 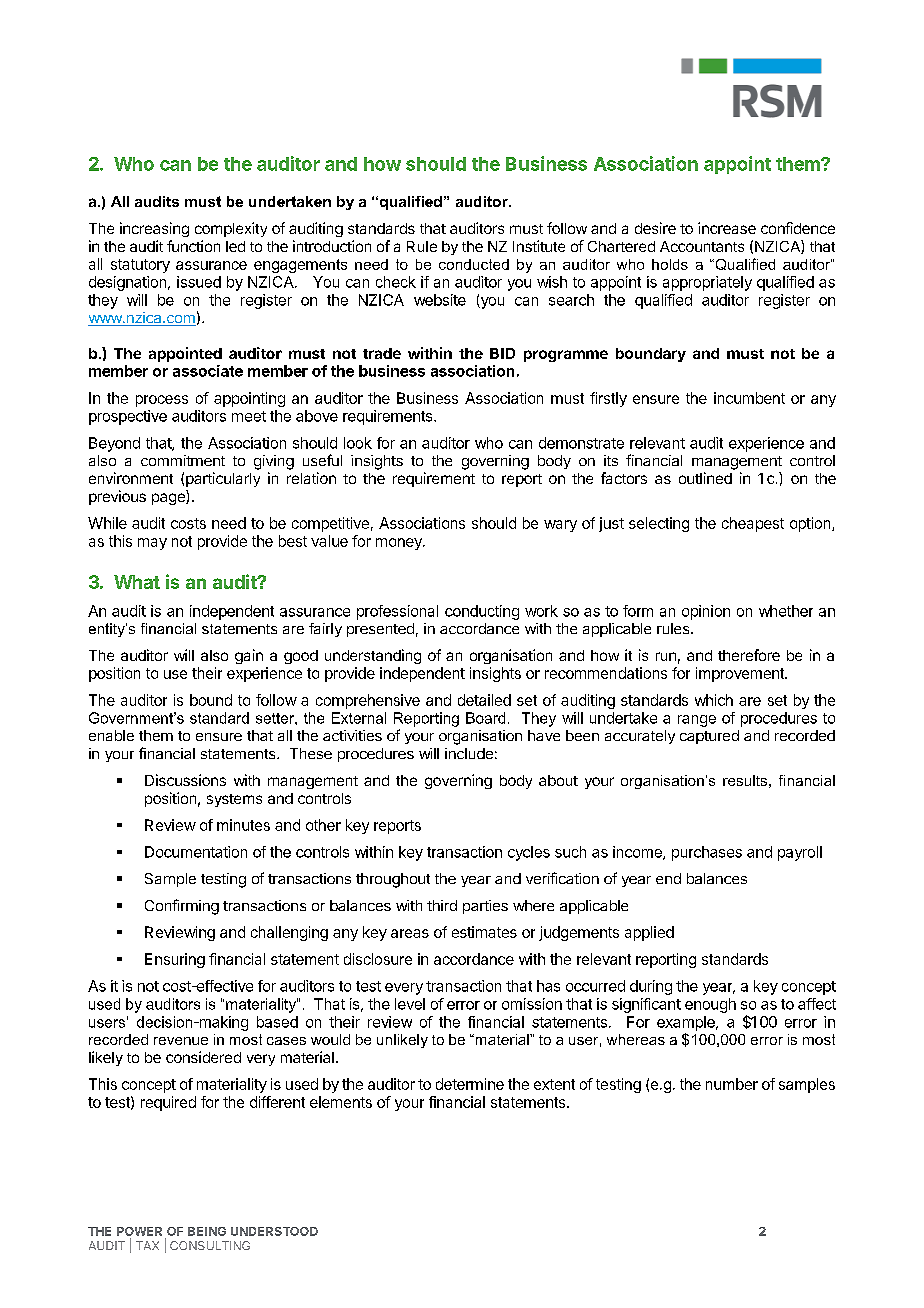 I want to click on page, so click(x=169, y=499).
